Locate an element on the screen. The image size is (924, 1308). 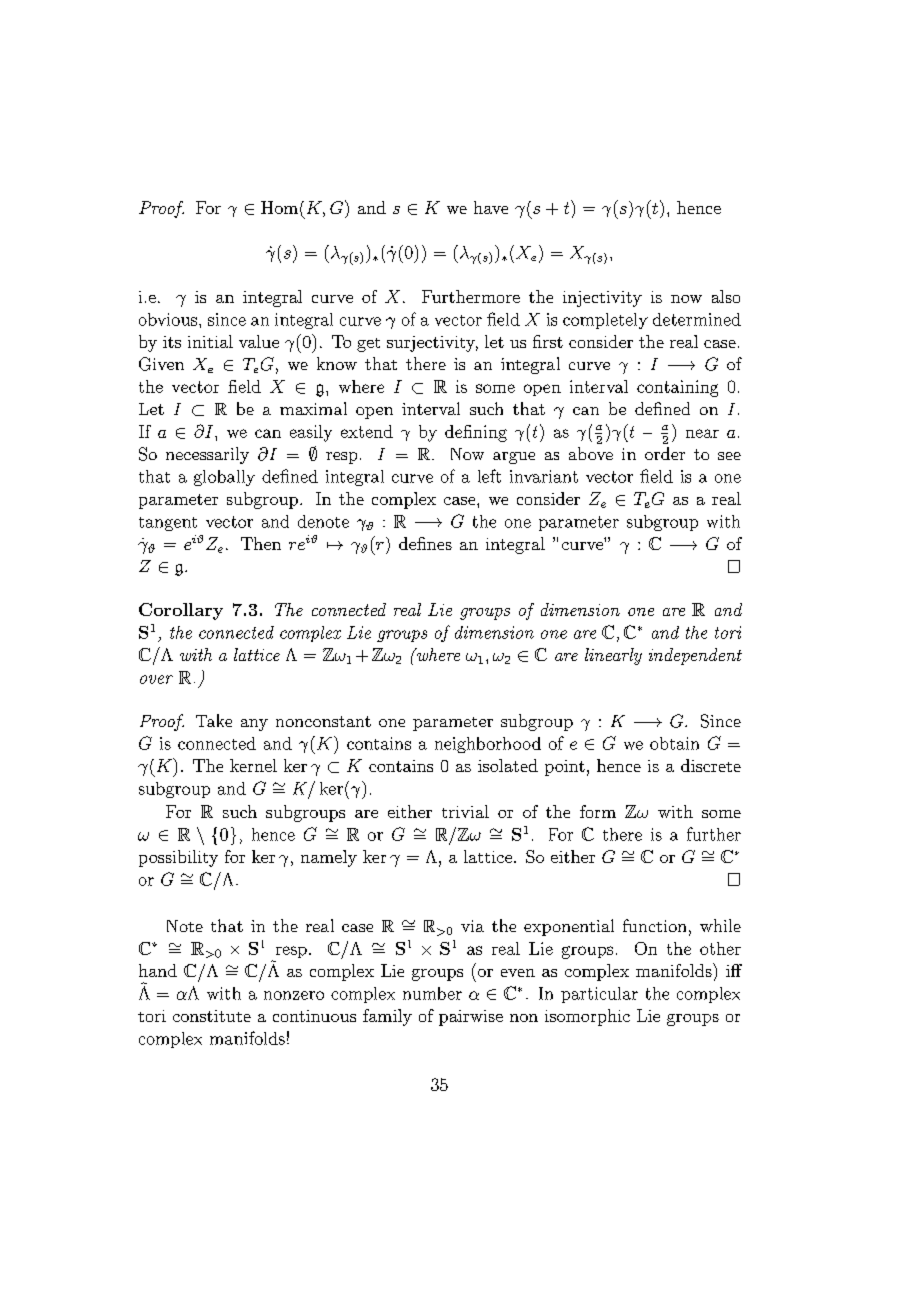
number is located at coordinates (432, 993).
